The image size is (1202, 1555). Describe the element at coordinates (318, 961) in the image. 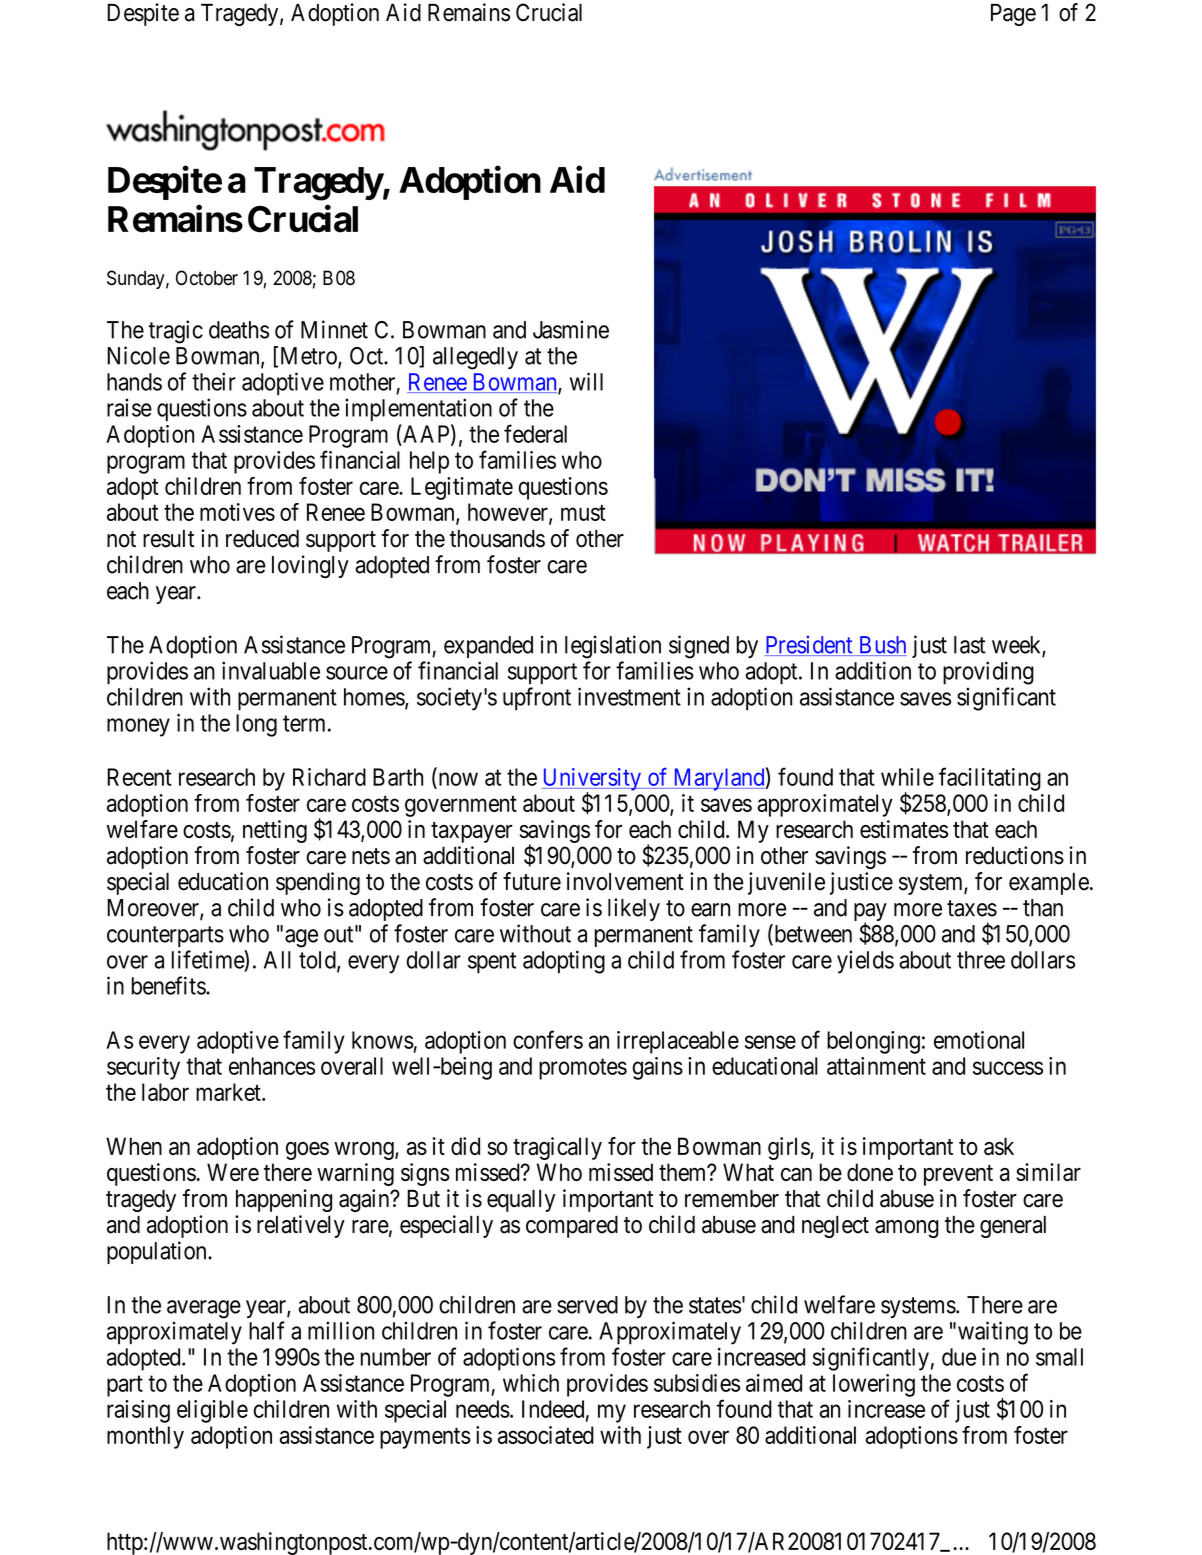

I see `told` at that location.
